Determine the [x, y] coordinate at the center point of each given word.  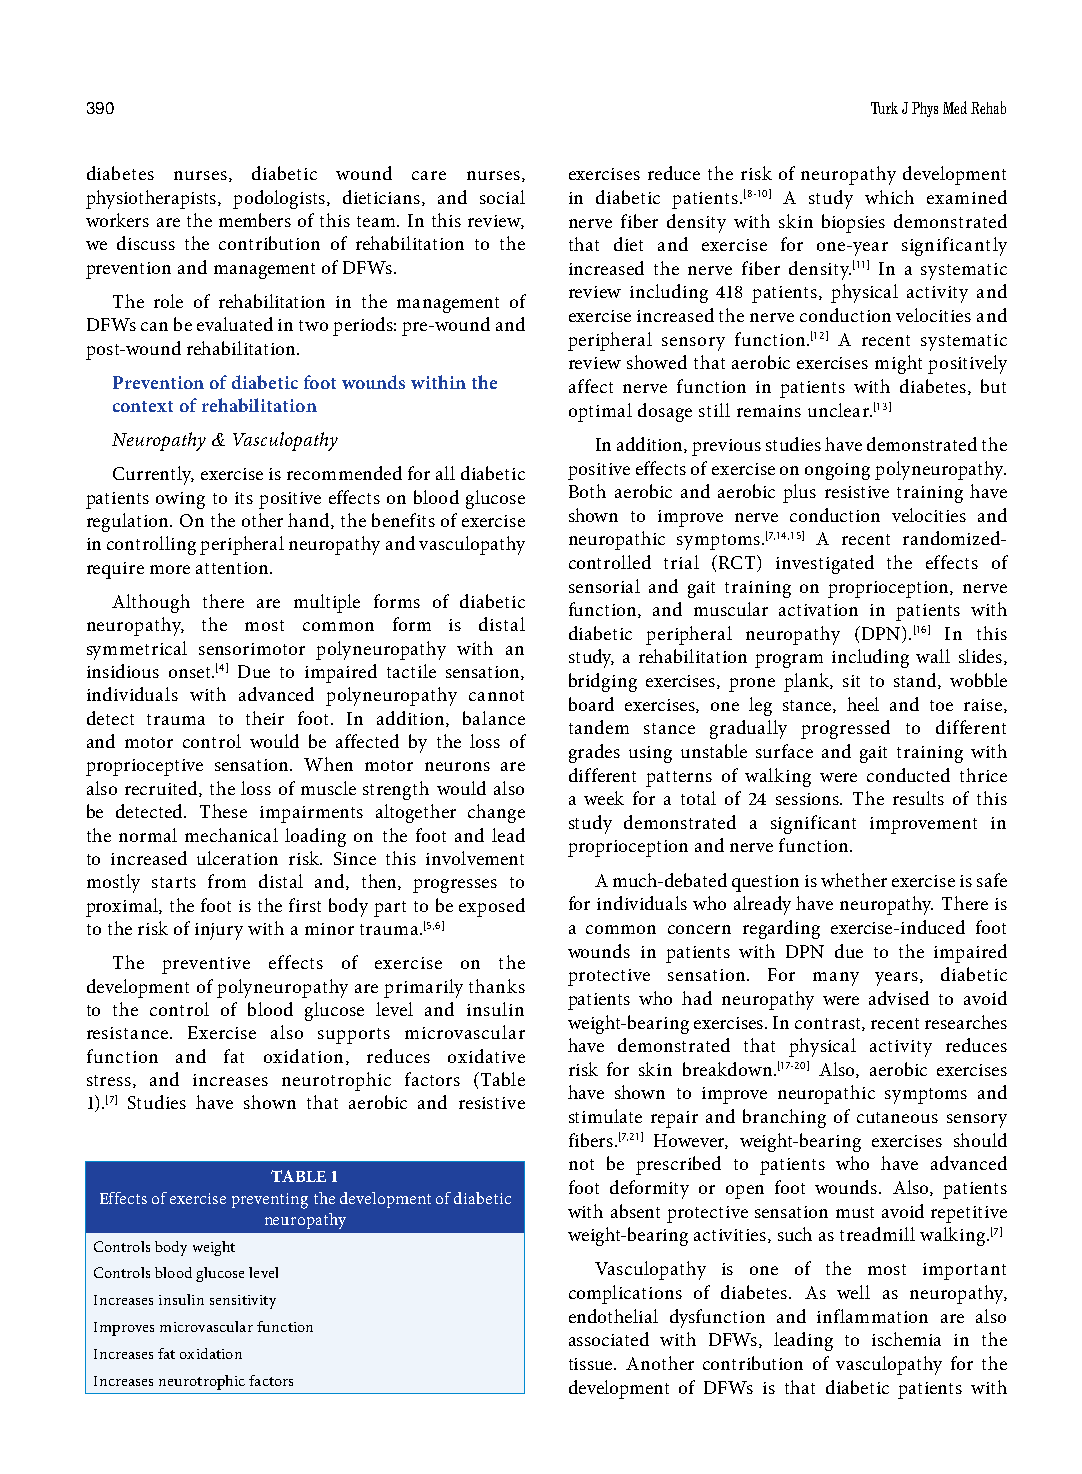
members [255, 220]
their [265, 718]
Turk [884, 108]
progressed [845, 729]
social [502, 197]
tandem [599, 727]
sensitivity [243, 1302]
